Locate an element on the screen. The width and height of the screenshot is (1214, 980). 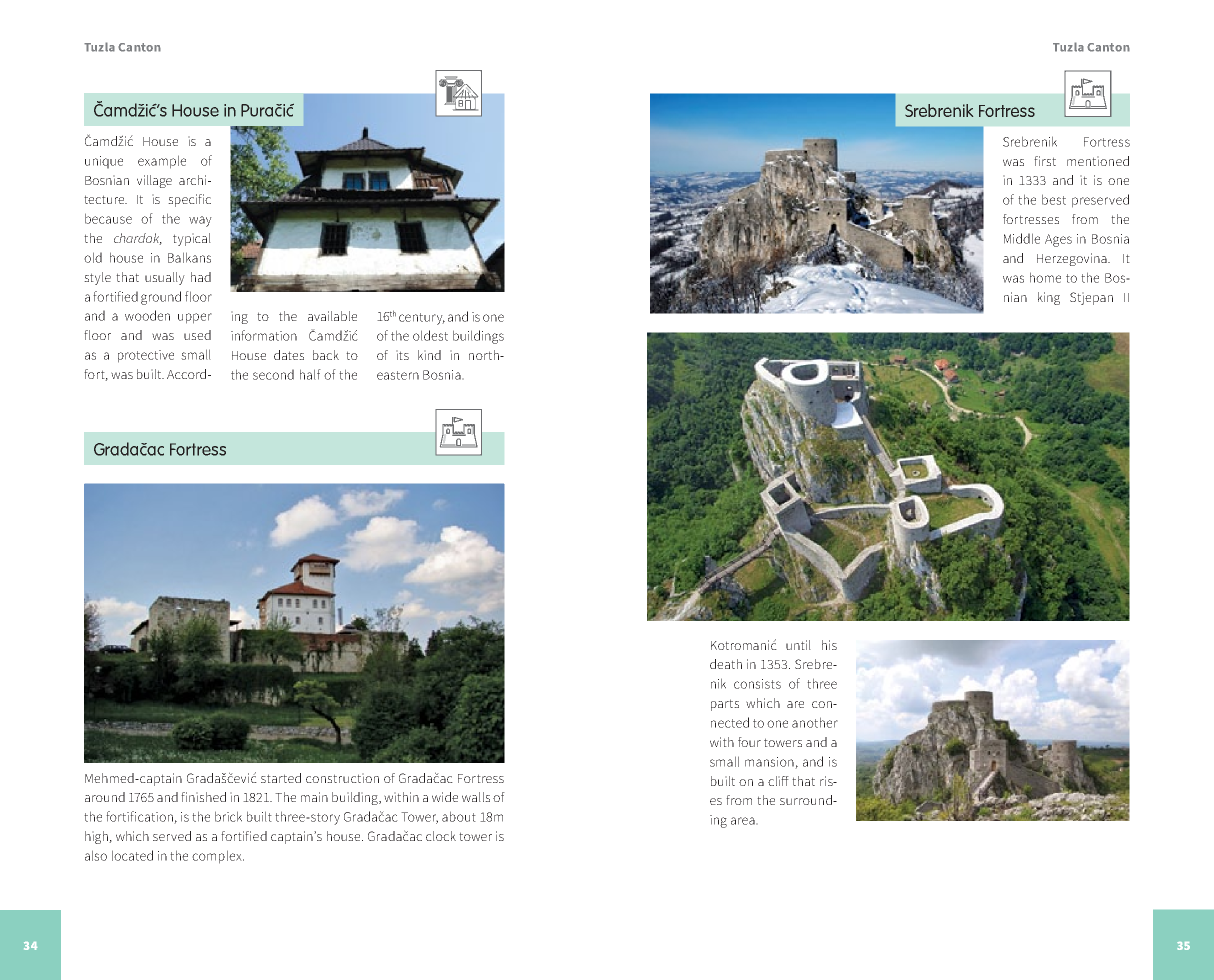
second is located at coordinates (273, 374).
